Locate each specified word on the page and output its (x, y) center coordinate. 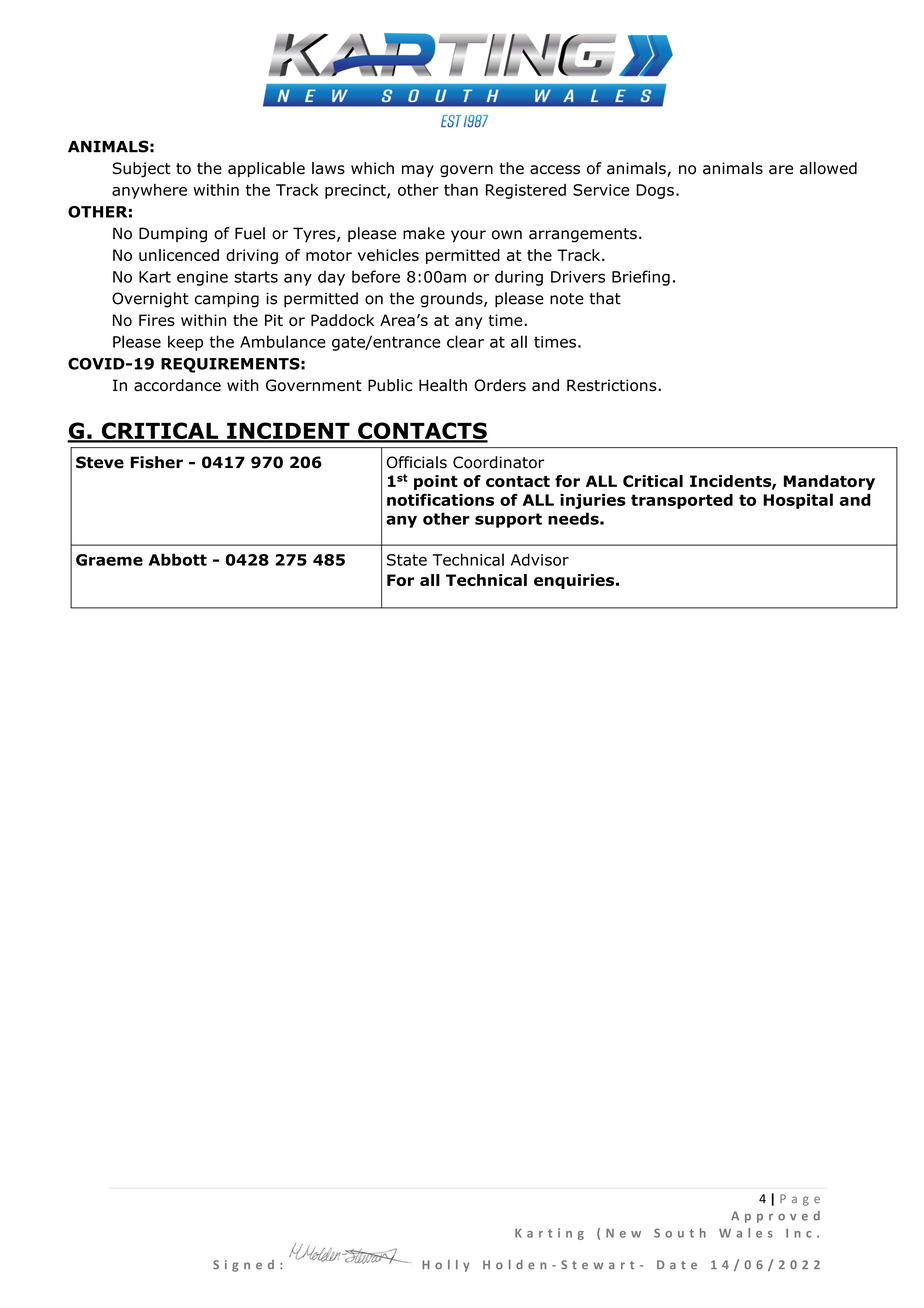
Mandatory (829, 482)
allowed (828, 168)
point (436, 482)
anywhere (149, 191)
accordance (177, 385)
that (605, 298)
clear (465, 341)
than (461, 190)
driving (252, 256)
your (468, 236)
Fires (157, 320)
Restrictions (613, 385)
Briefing (641, 278)
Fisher (157, 462)
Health (443, 385)
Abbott (178, 559)
